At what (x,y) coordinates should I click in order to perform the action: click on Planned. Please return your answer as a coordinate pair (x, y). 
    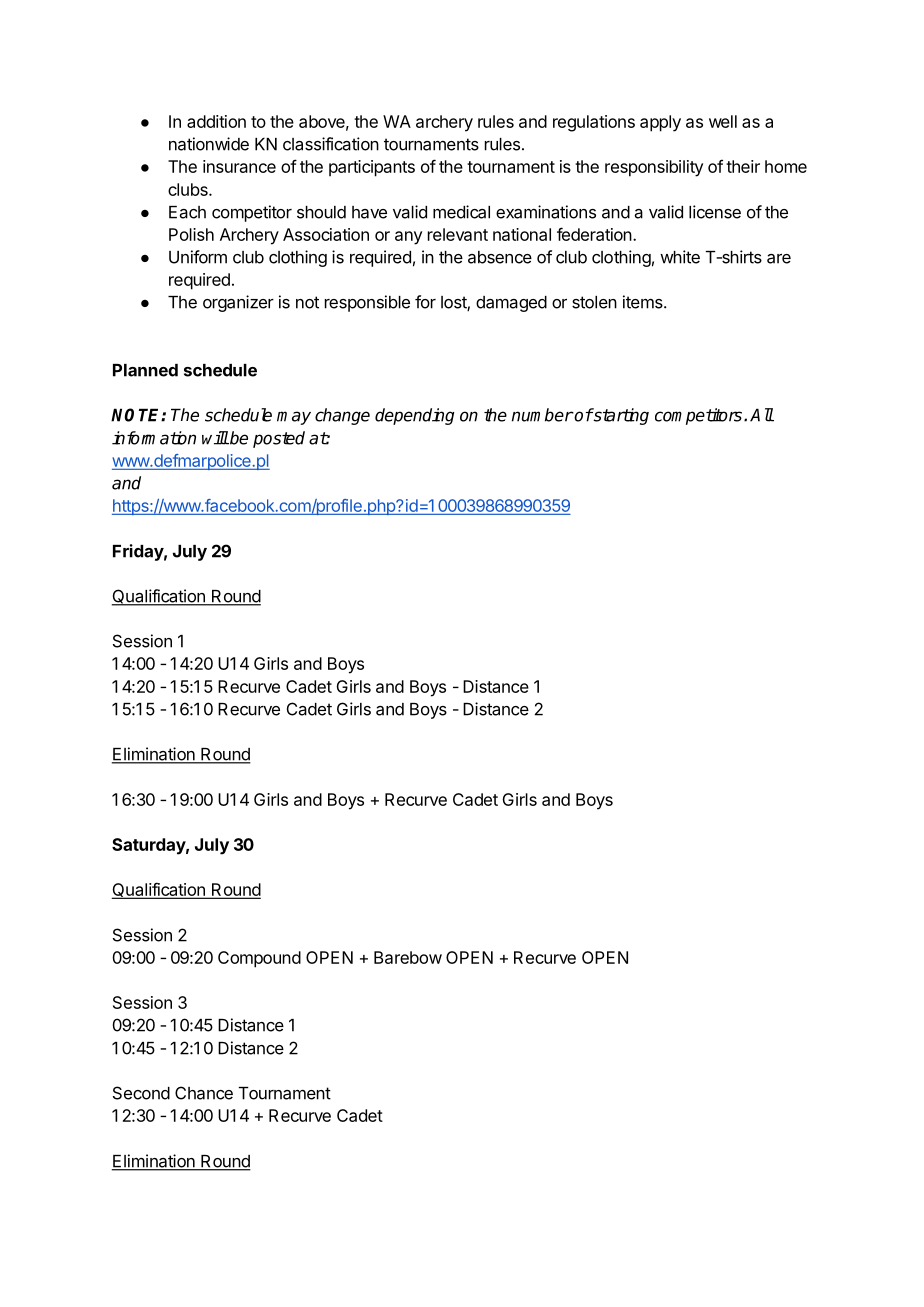
    Looking at the image, I should click on (145, 370).
